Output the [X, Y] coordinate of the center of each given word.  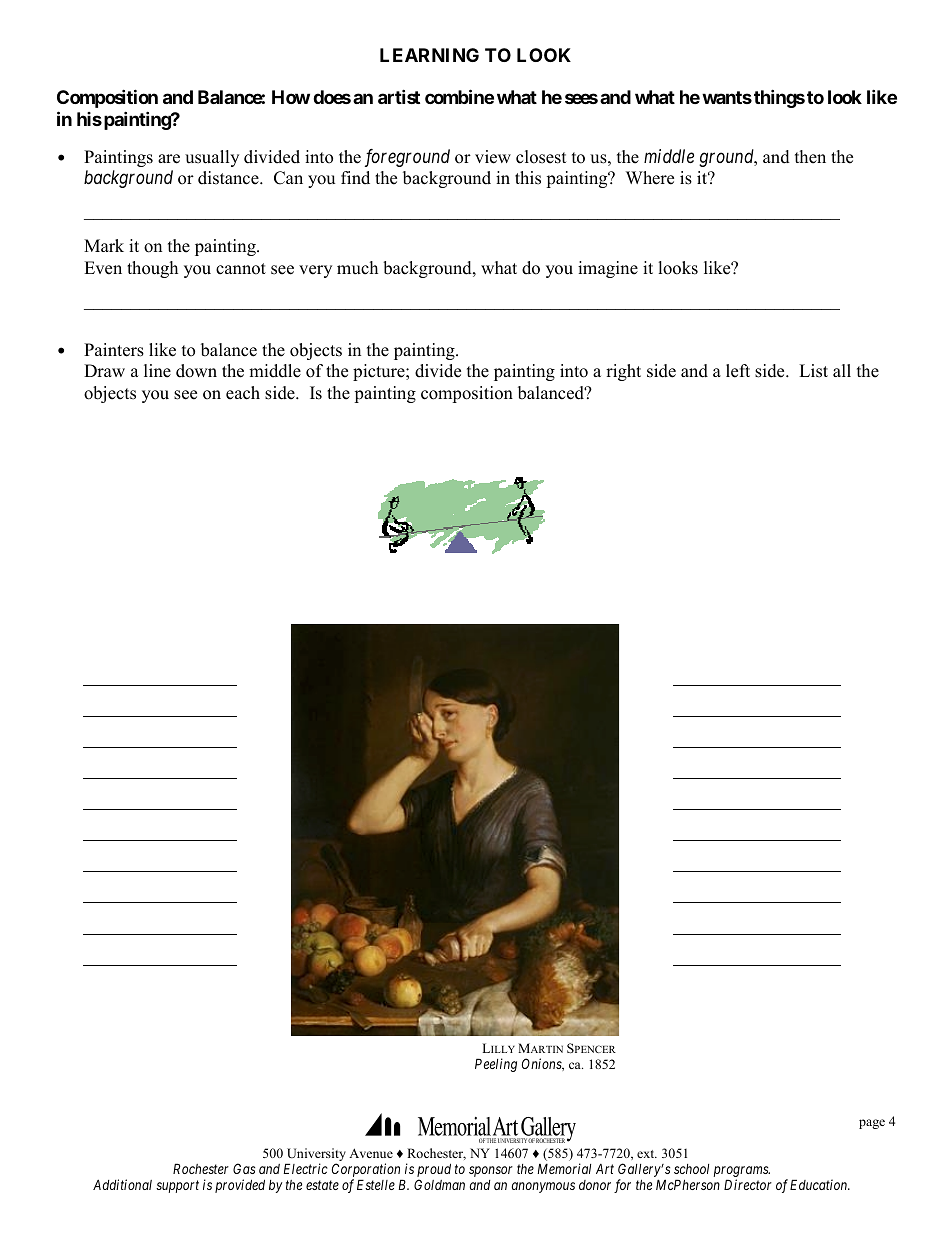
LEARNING [429, 55]
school [691, 1169]
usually [212, 158]
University [316, 1156]
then [810, 157]
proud [434, 1171]
